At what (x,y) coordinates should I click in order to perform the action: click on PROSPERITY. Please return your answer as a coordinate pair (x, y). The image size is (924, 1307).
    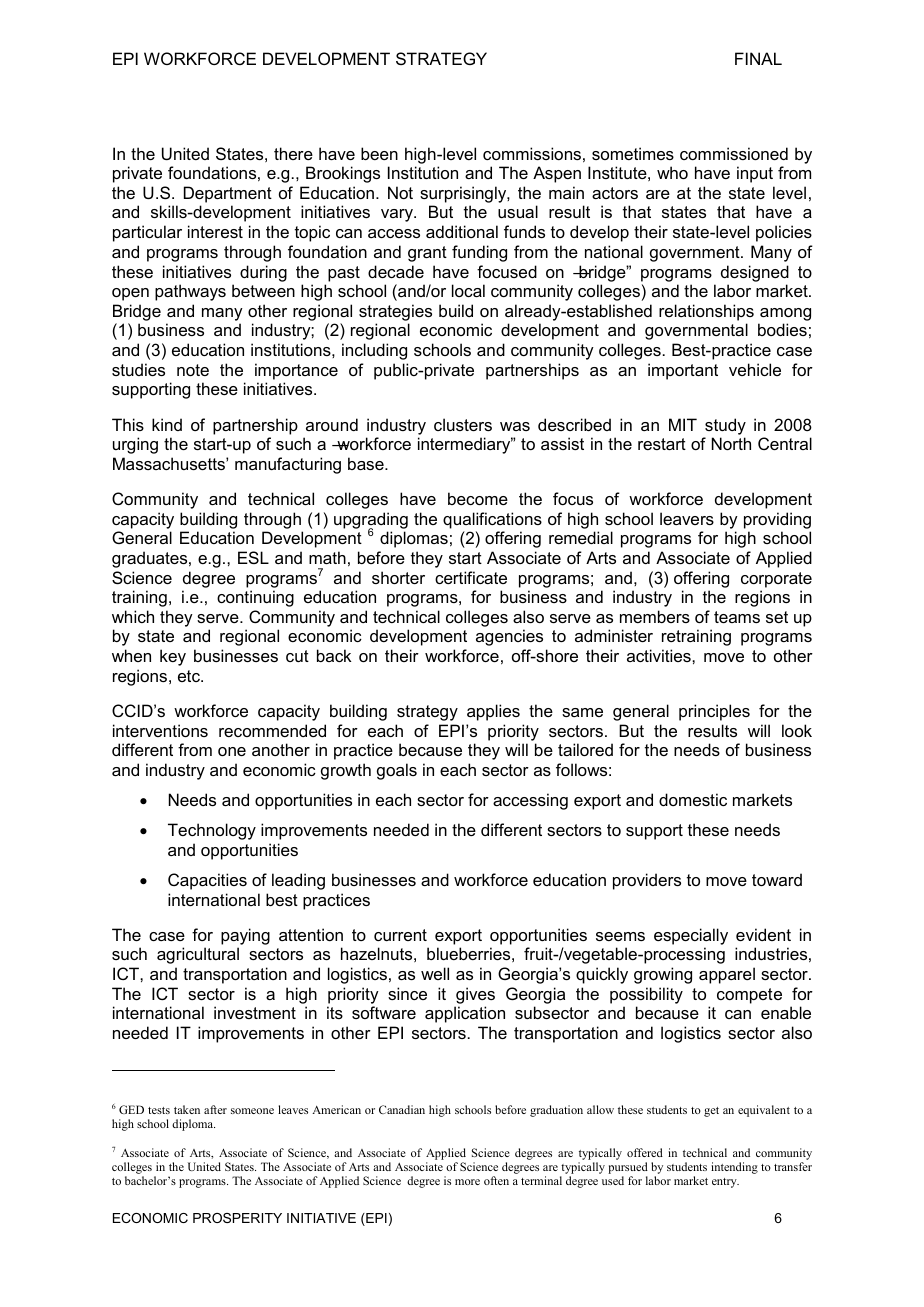
    Looking at the image, I should click on (237, 1218).
